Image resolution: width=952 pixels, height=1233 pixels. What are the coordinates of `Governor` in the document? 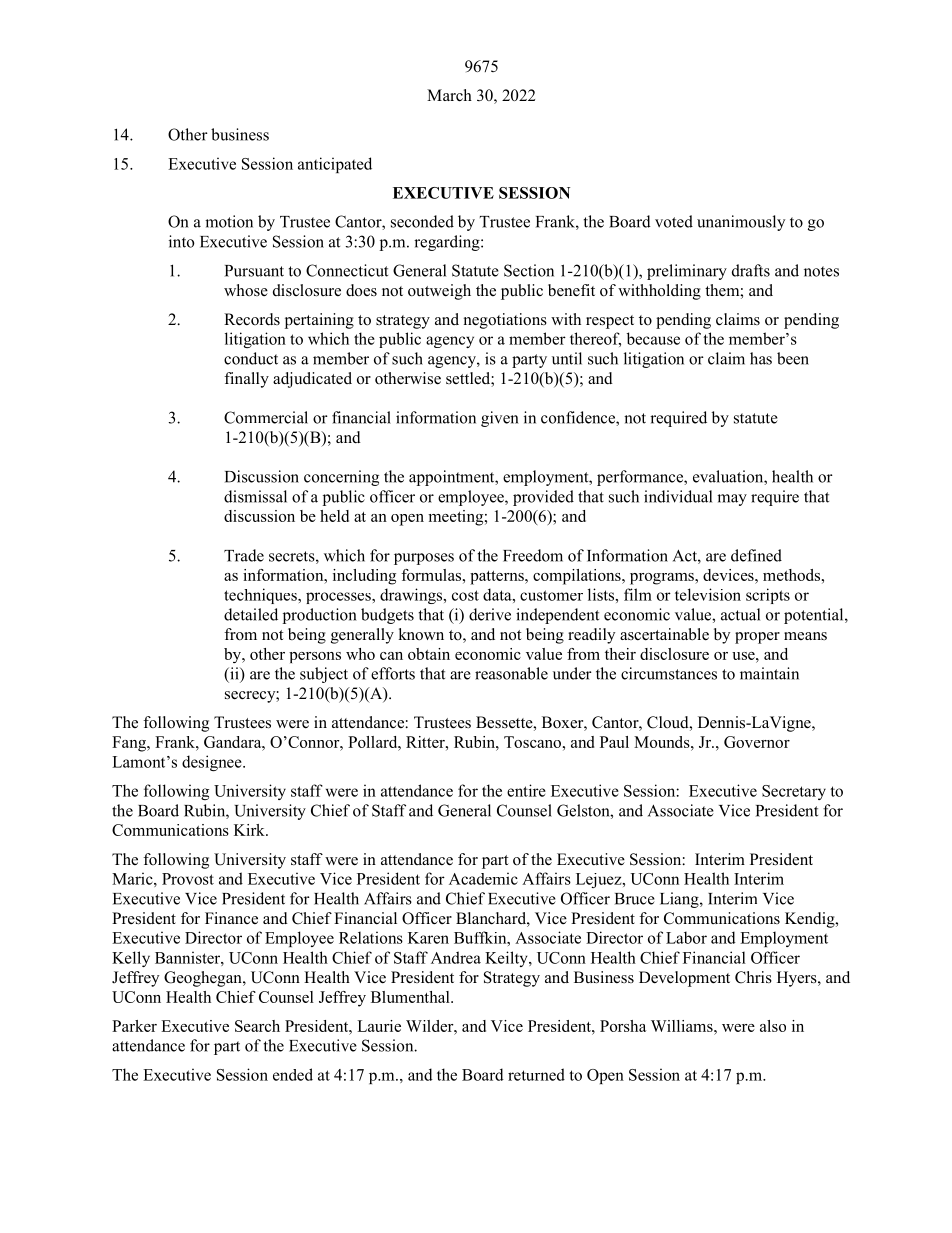 It's located at (757, 742).
